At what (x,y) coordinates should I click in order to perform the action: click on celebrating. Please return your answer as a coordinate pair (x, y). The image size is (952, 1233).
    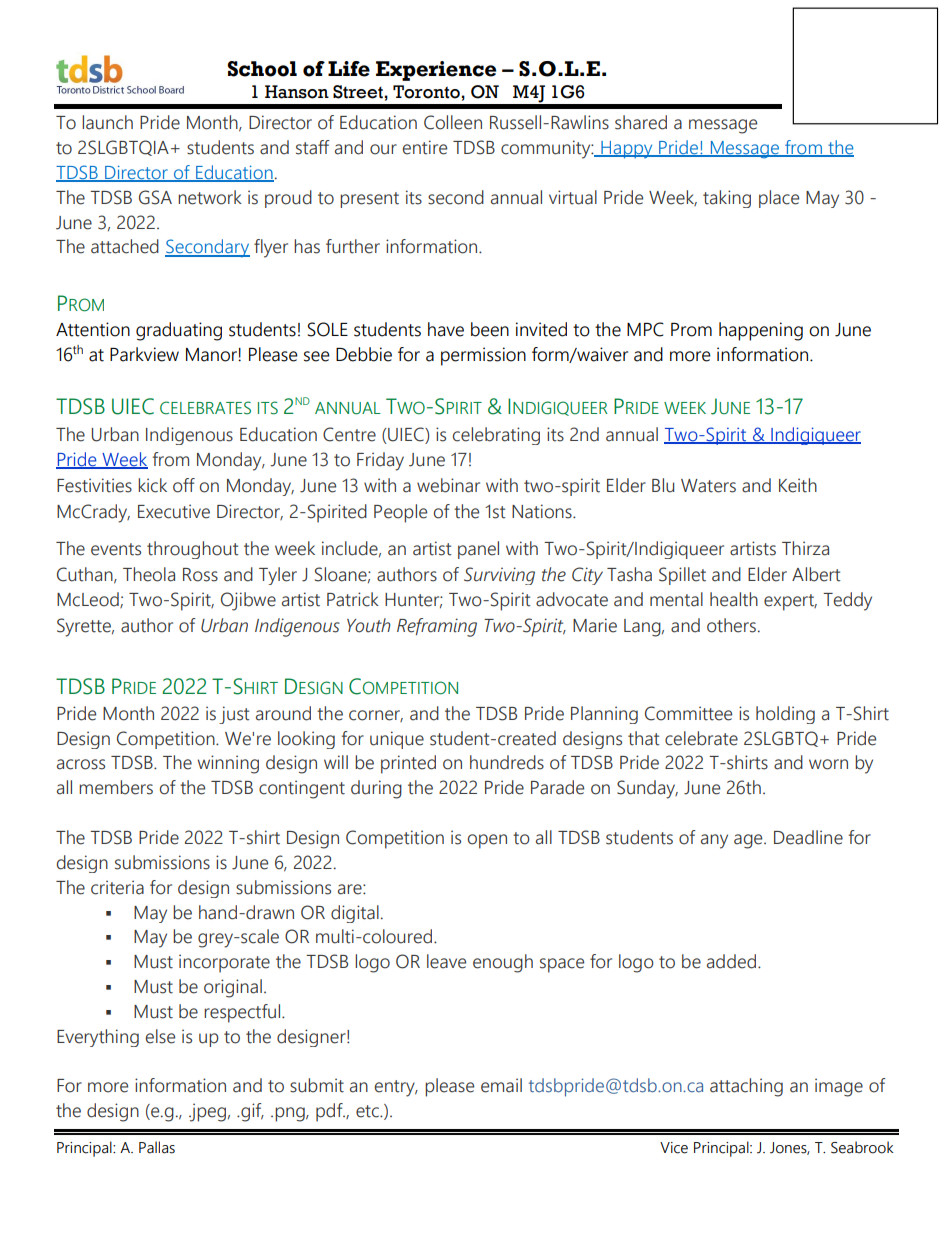
    Looking at the image, I should click on (496, 436).
